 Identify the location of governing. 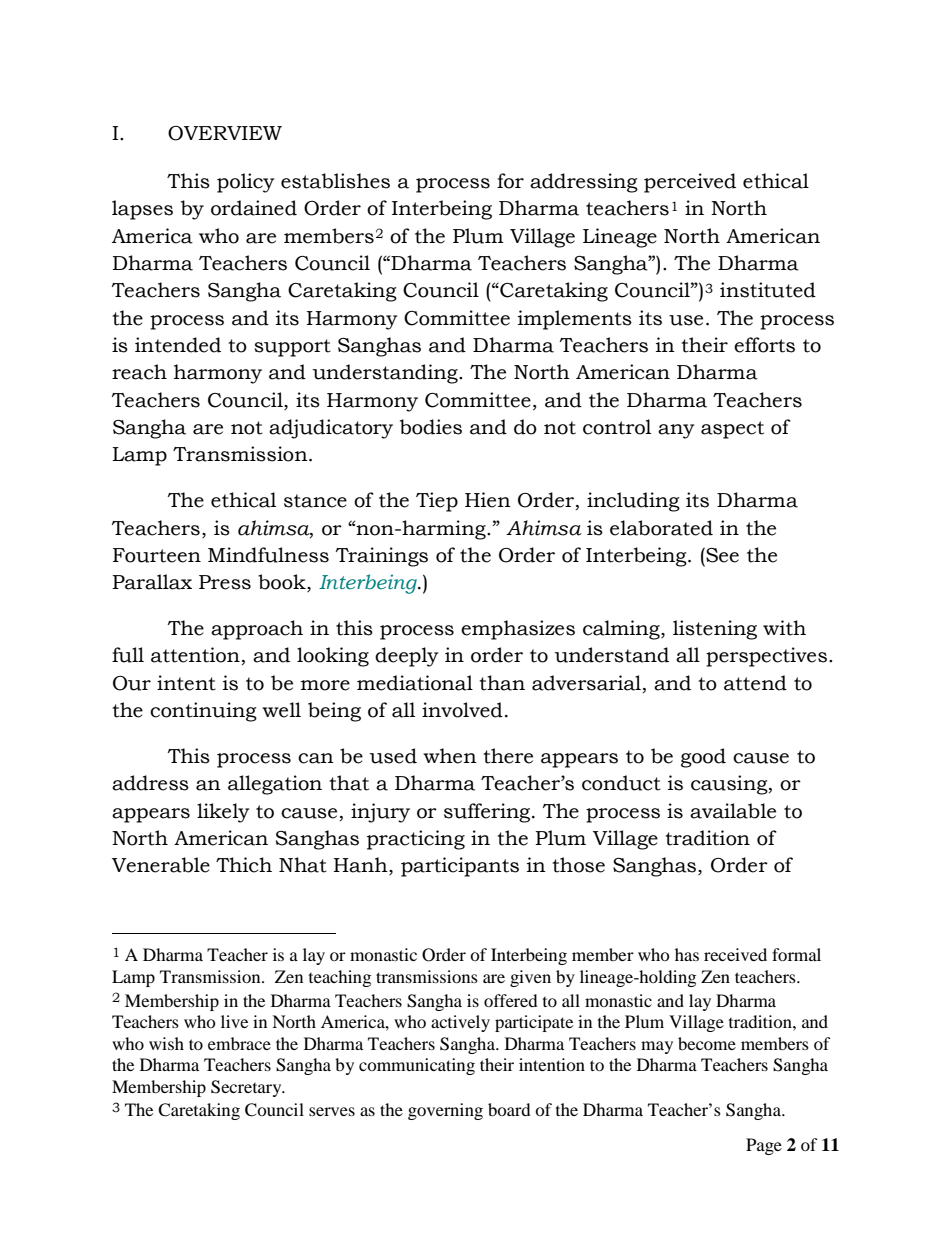
(445, 1111).
